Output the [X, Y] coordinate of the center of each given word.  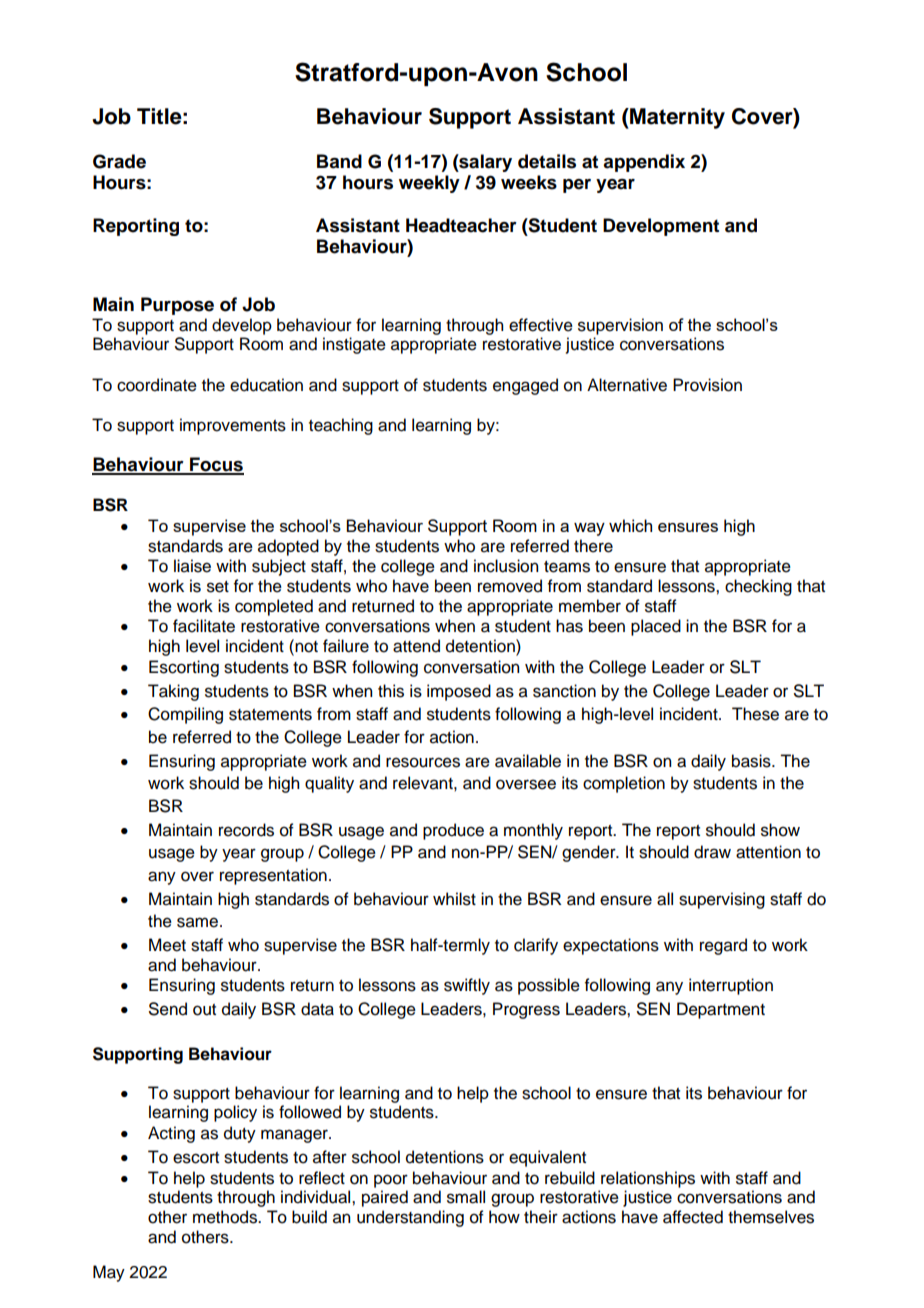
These [755, 714]
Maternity [676, 118]
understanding [410, 1218]
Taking [173, 692]
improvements [233, 426]
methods [226, 1217]
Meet [167, 945]
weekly [429, 184]
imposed [459, 692]
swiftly [467, 986]
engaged [525, 386]
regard [723, 946]
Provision [707, 385]
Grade [119, 161]
